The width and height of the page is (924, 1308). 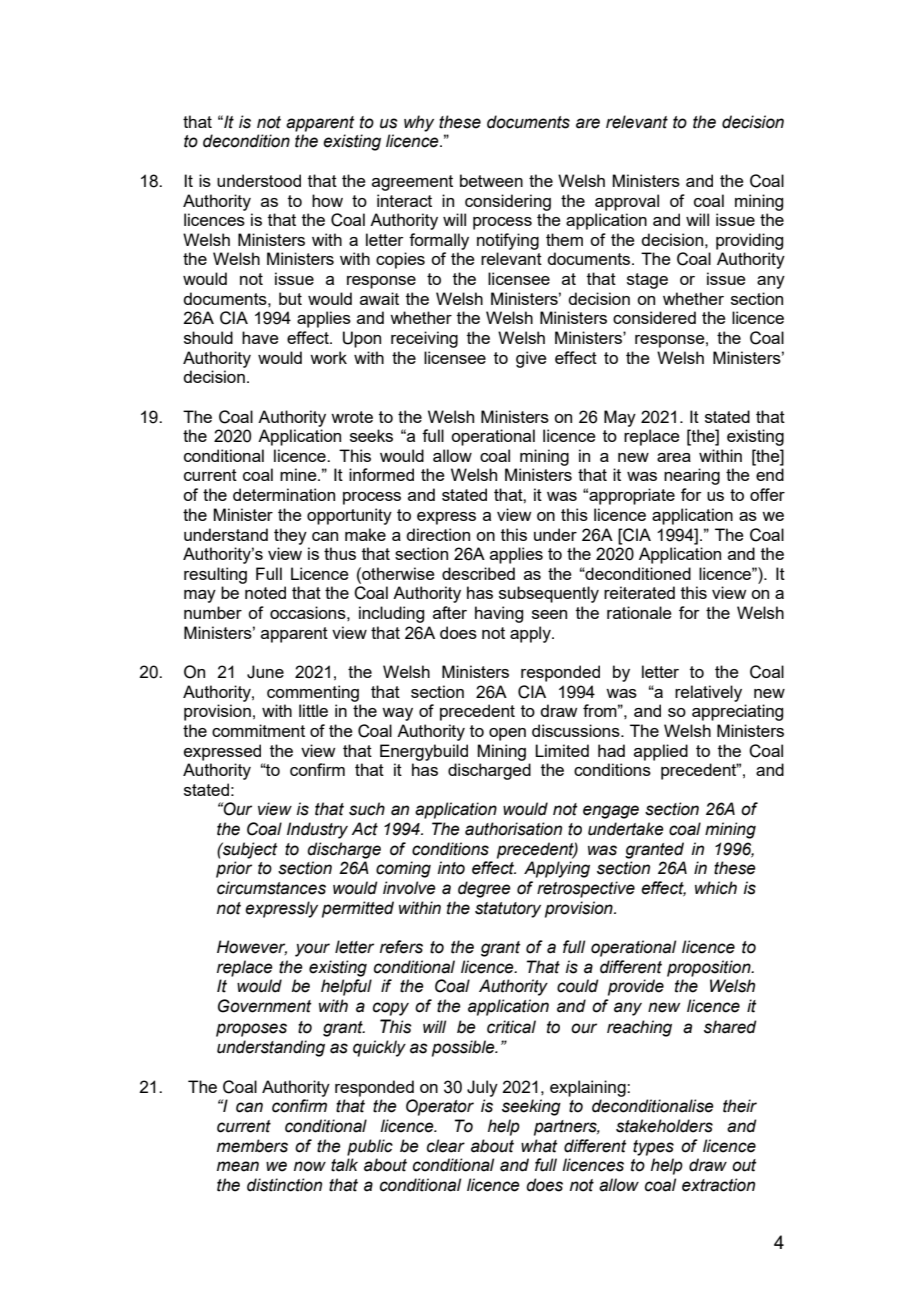 What do you see at coordinates (446, 1146) in the page?
I see `clear` at bounding box center [446, 1146].
